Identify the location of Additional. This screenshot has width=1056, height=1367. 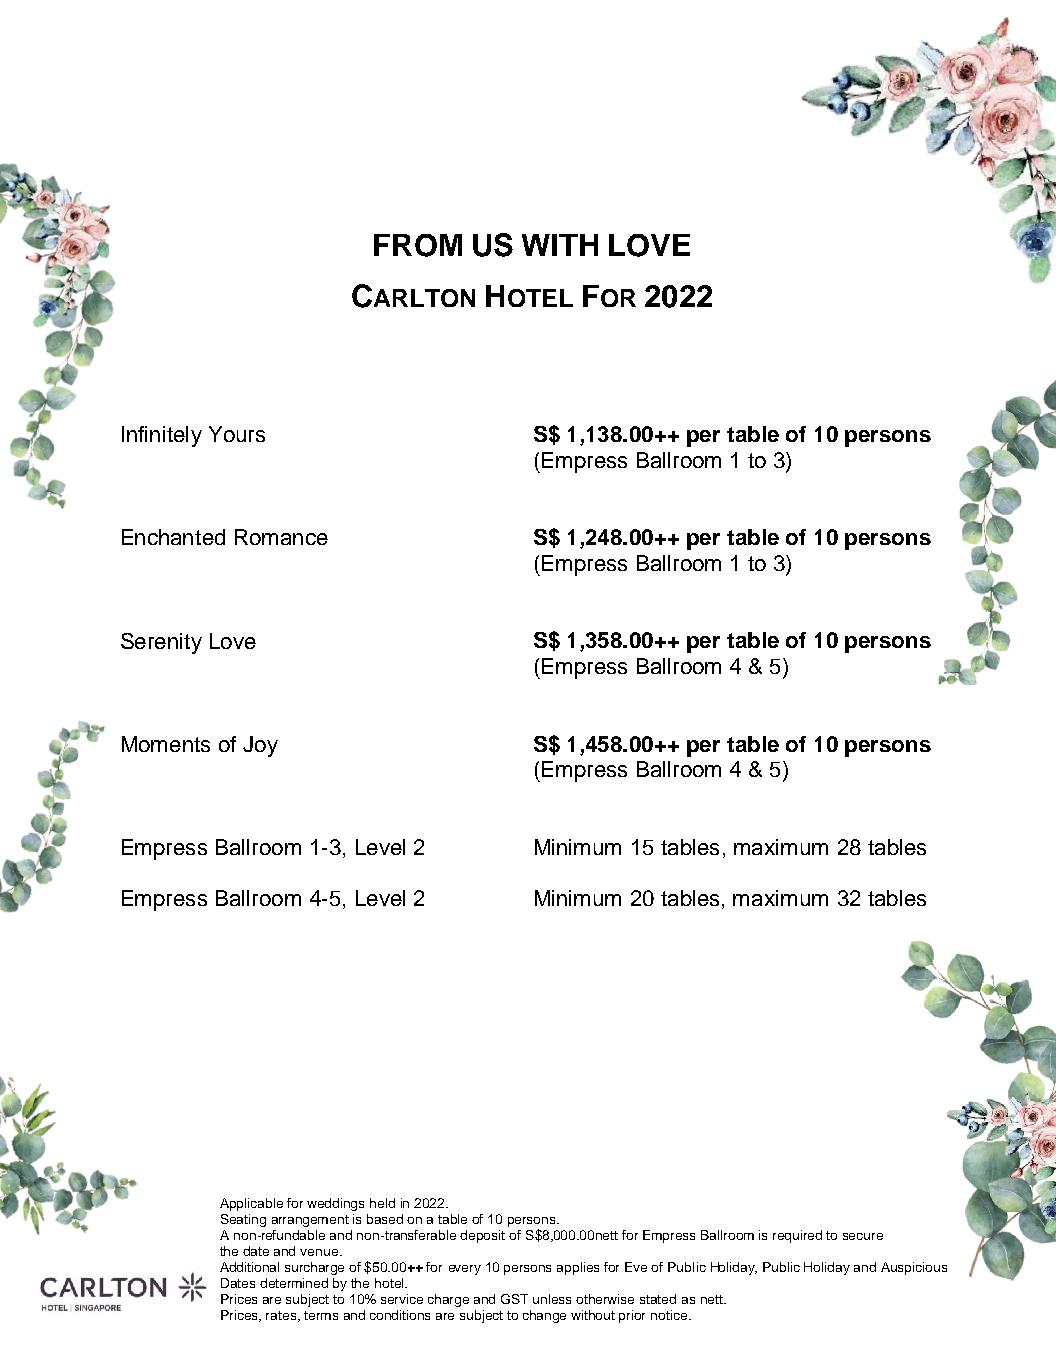
(249, 1267).
